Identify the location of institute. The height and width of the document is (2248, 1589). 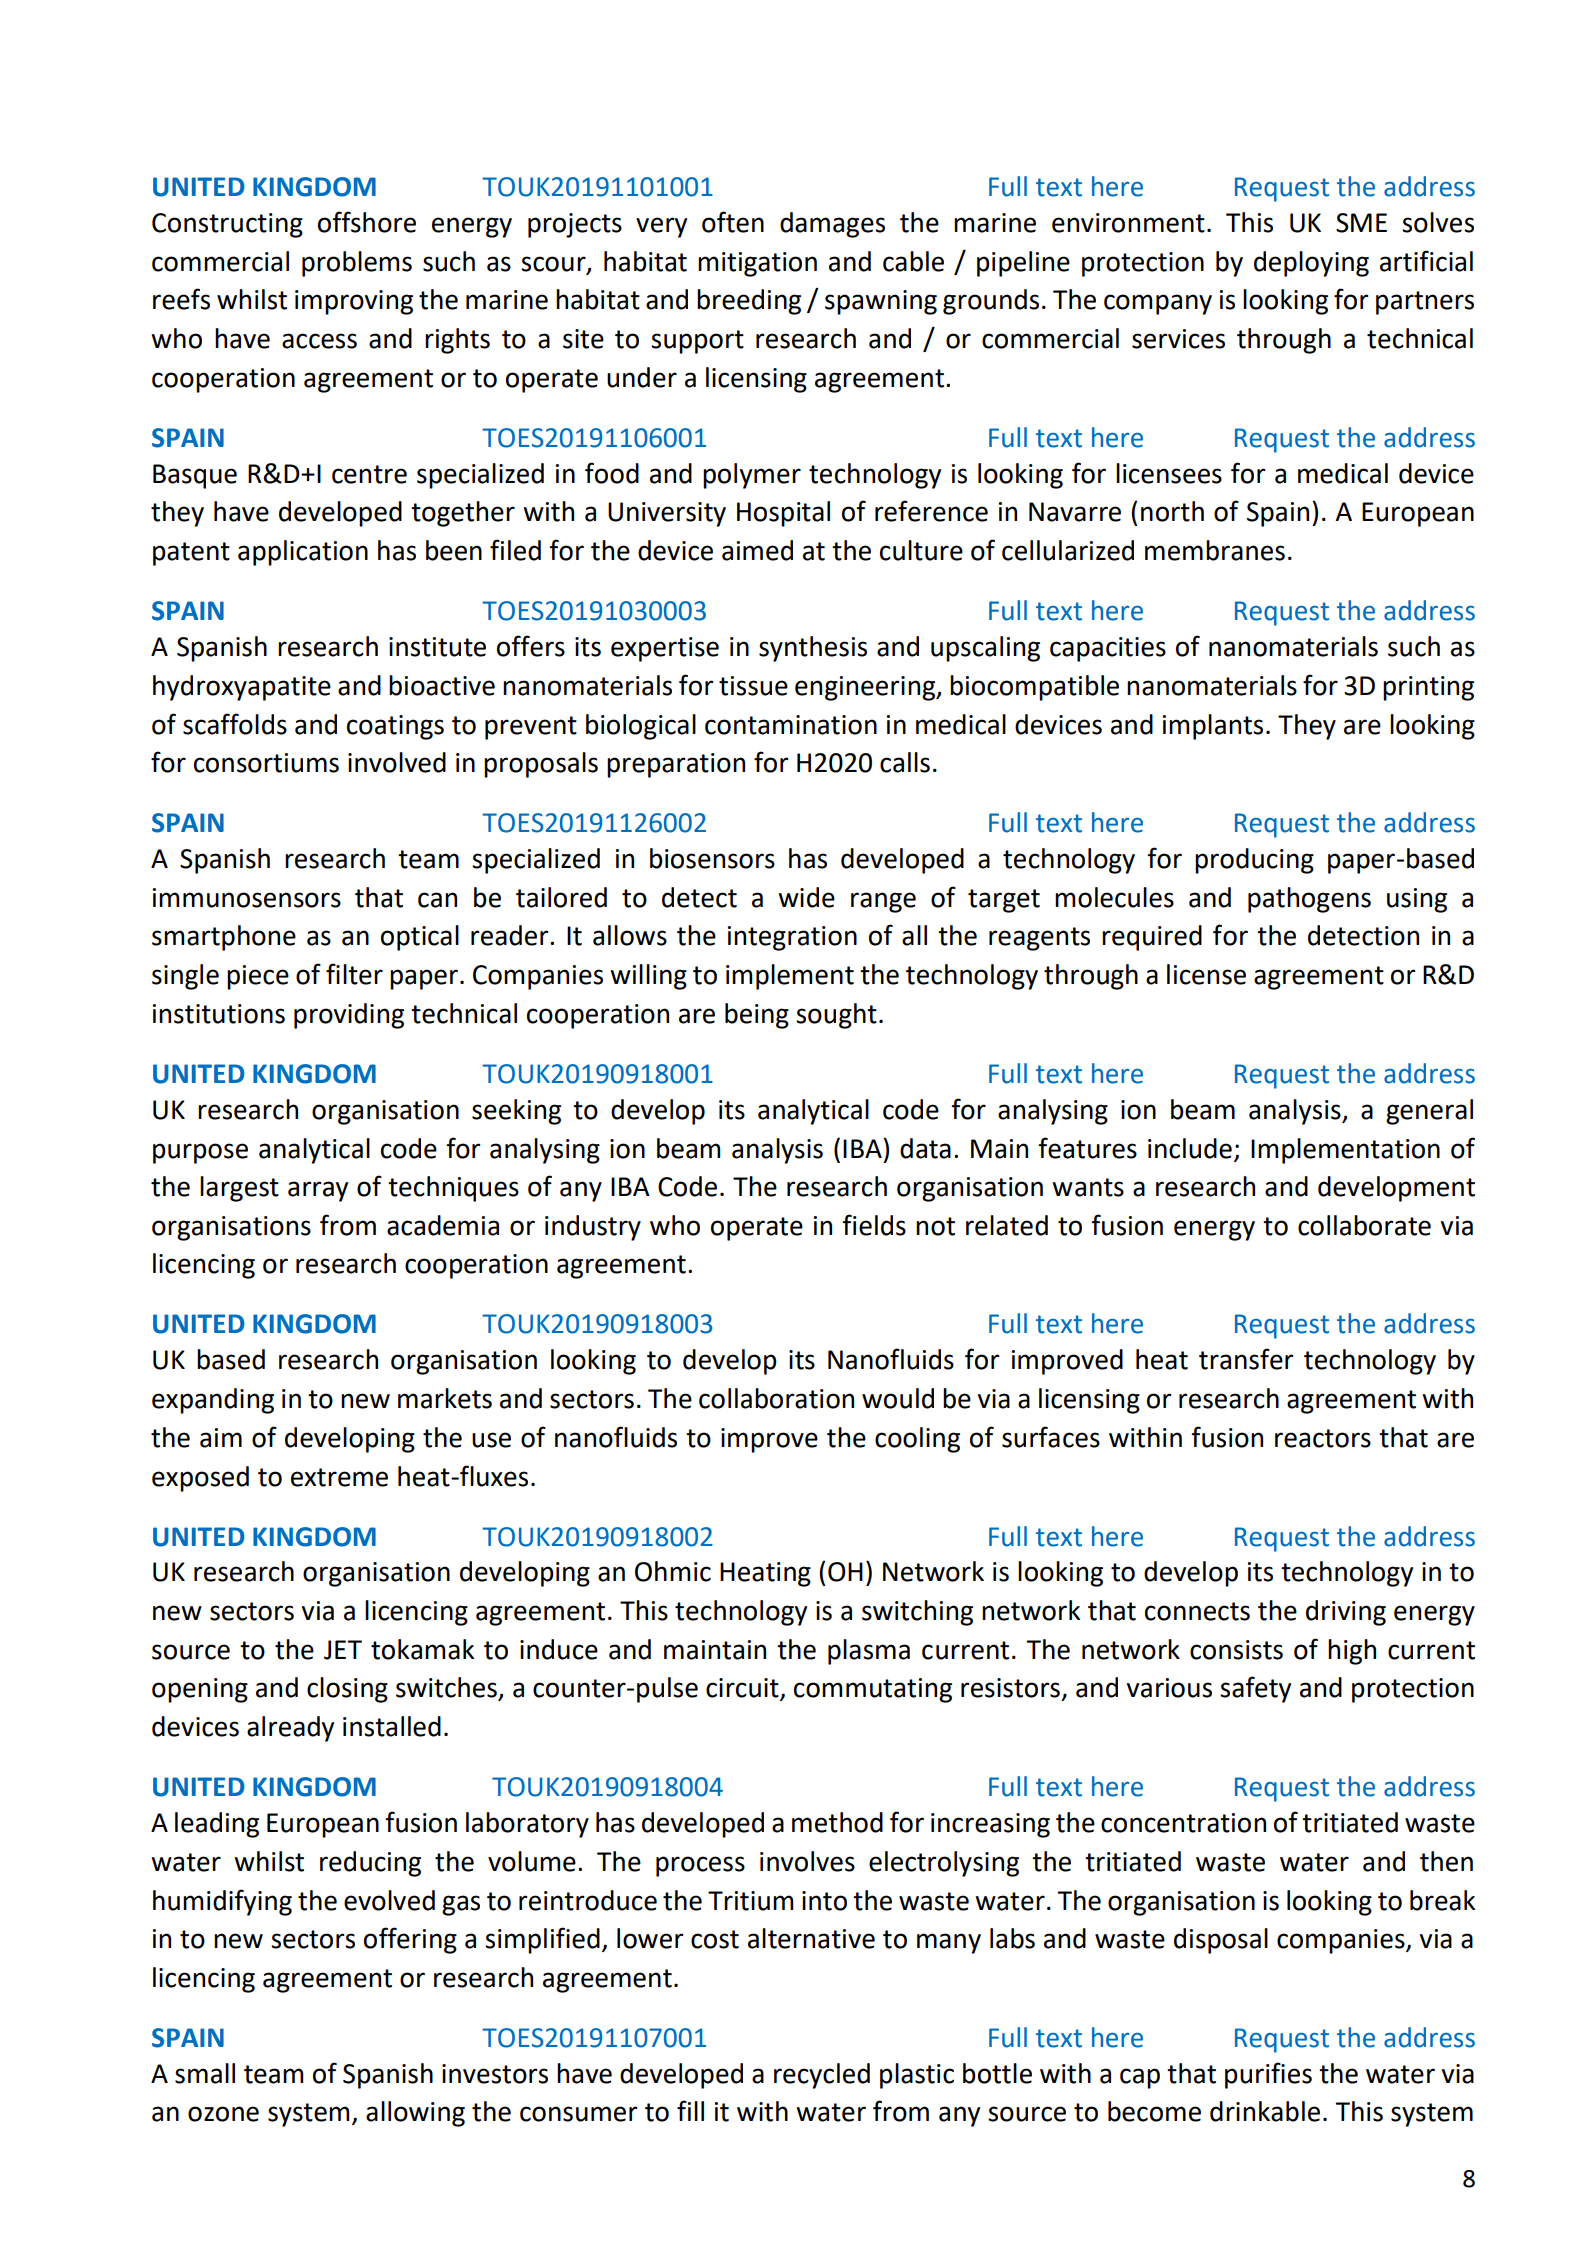
(437, 647).
